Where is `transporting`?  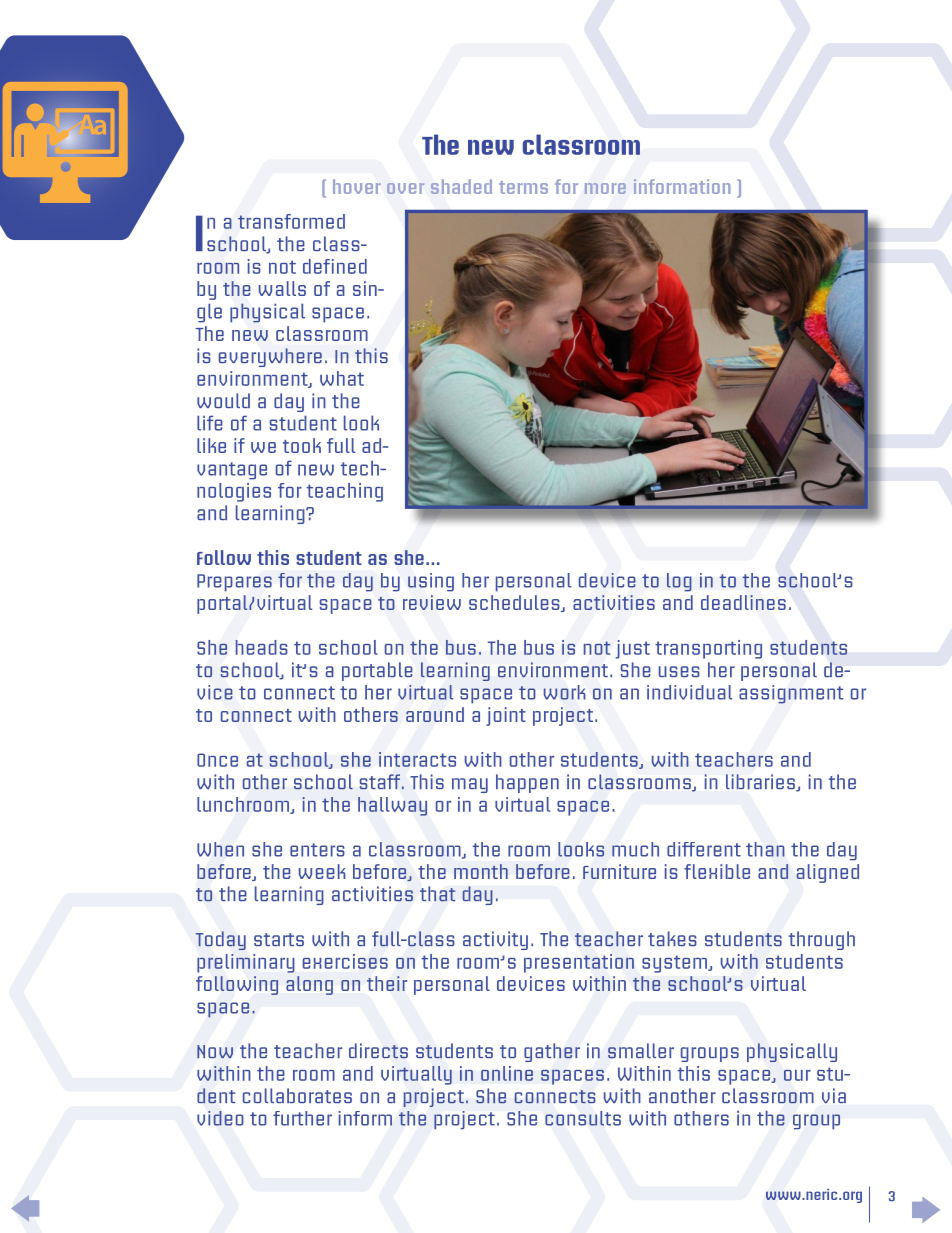
transporting is located at coordinates (708, 649).
